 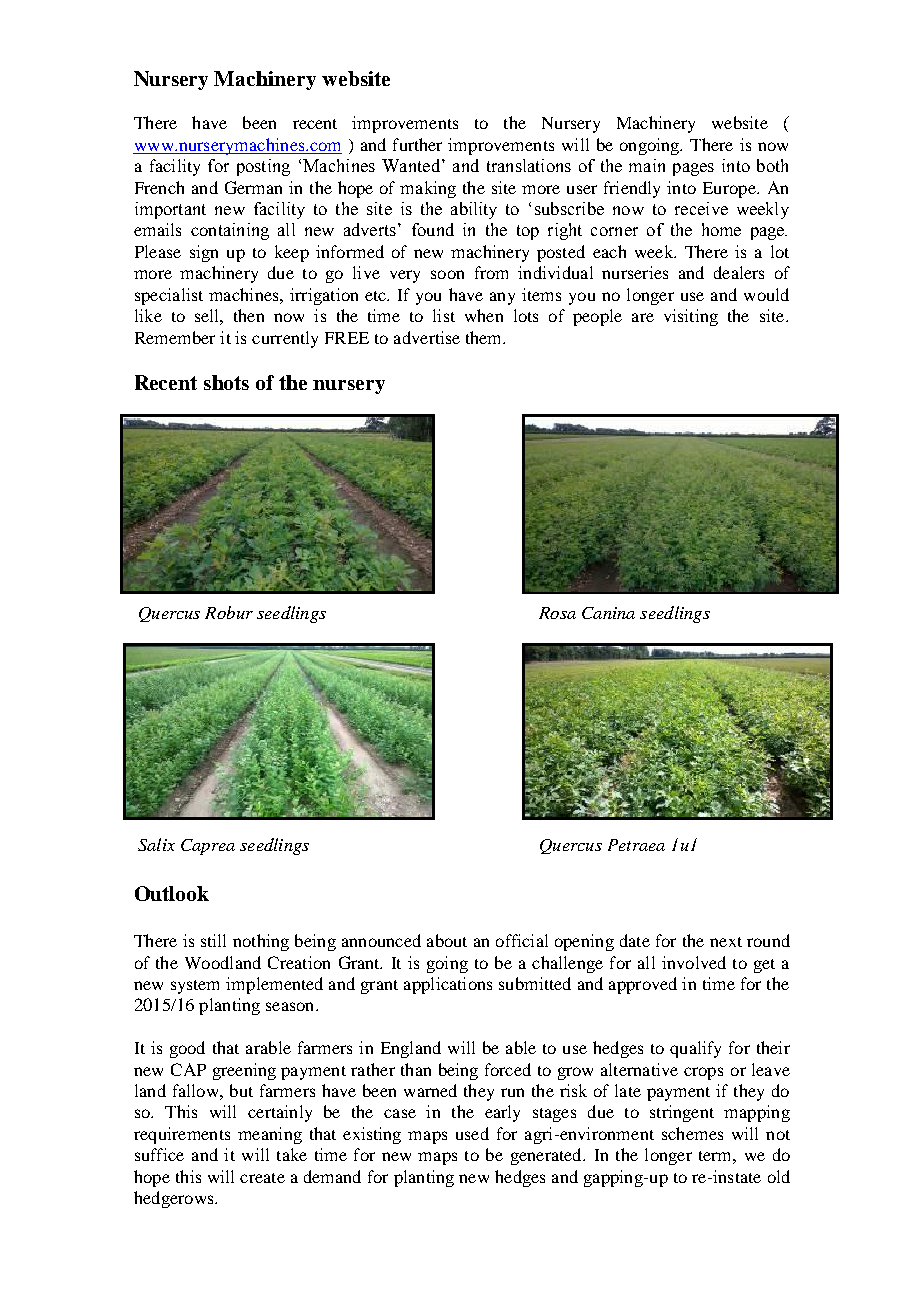 What do you see at coordinates (692, 1133) in the screenshot?
I see `schemes` at bounding box center [692, 1133].
